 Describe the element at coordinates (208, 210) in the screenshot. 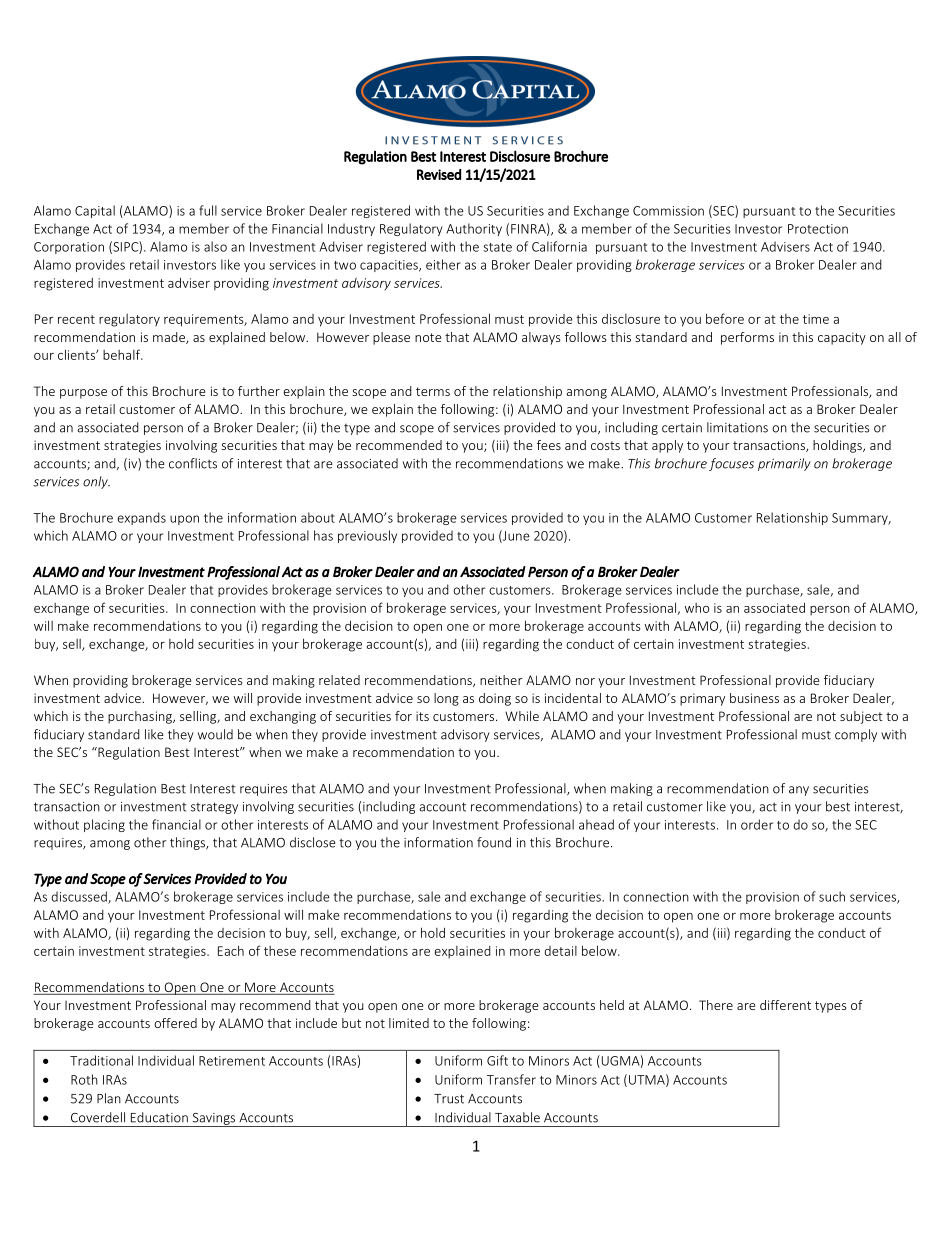

I see `full` at that location.
